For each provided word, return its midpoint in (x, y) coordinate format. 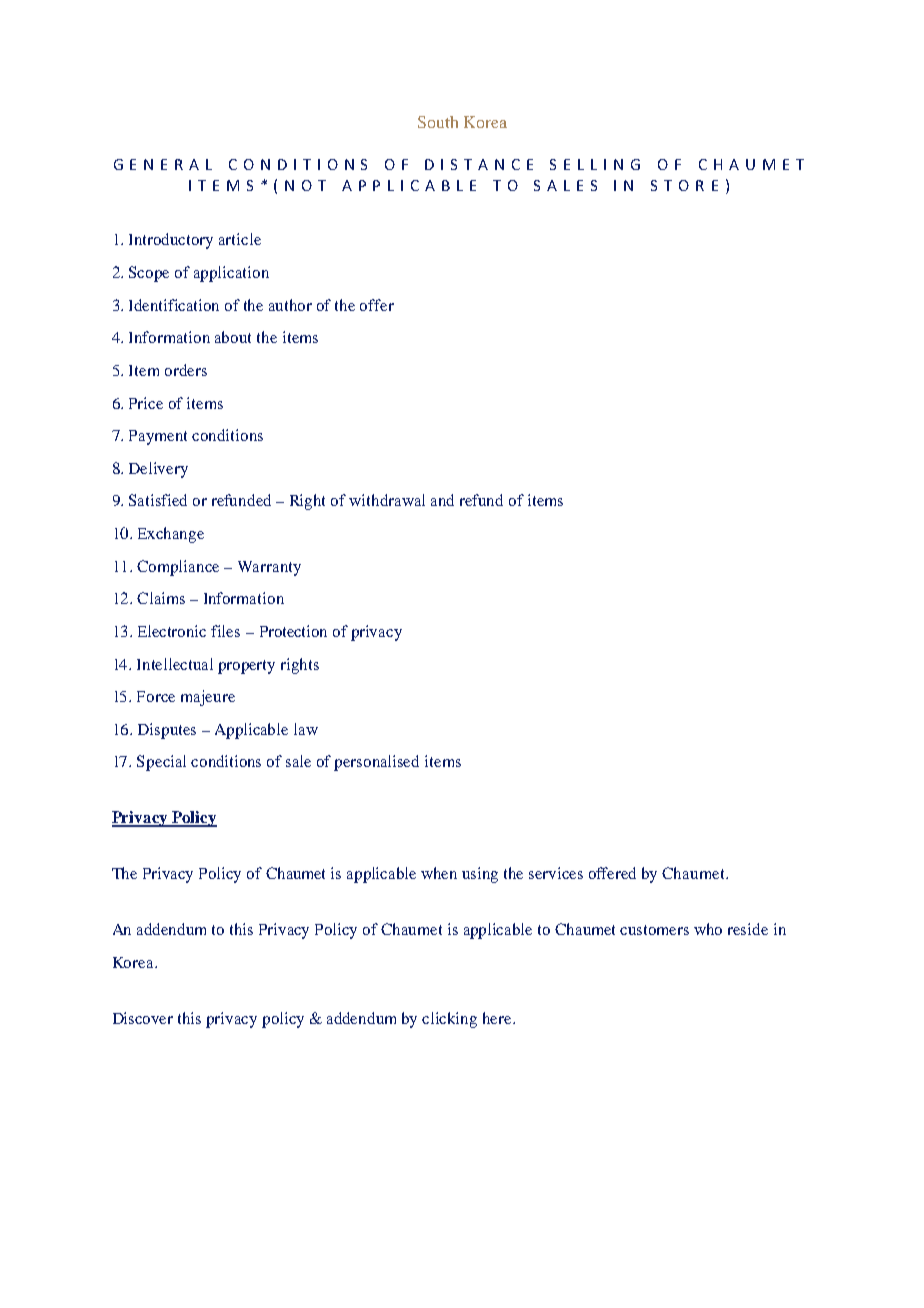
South (438, 122)
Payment (158, 437)
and (442, 500)
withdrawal (387, 500)
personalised (376, 763)
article (240, 239)
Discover (143, 1018)
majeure (208, 698)
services (556, 873)
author (290, 305)
